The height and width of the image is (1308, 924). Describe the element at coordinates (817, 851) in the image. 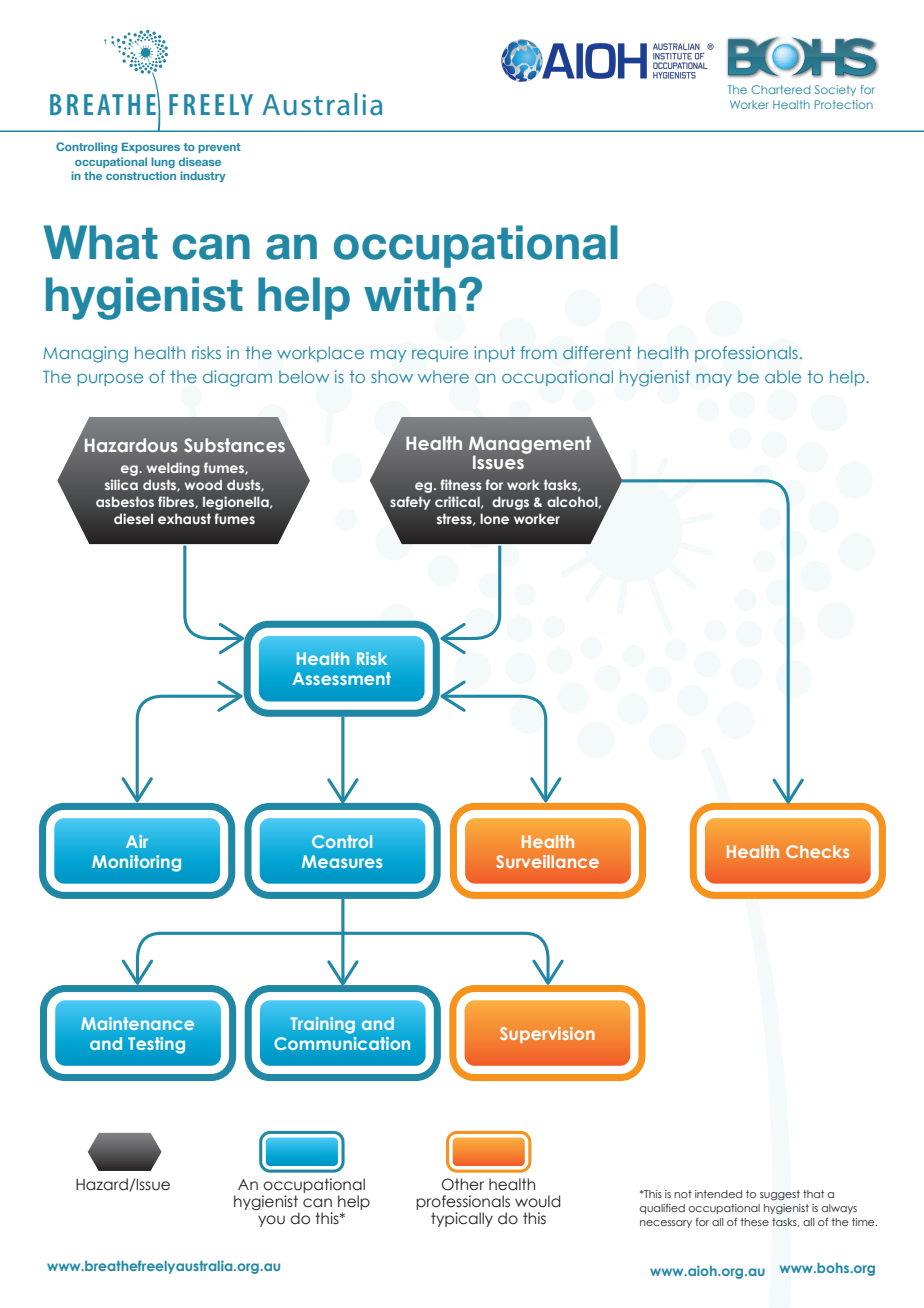

I see `Checks` at that location.
